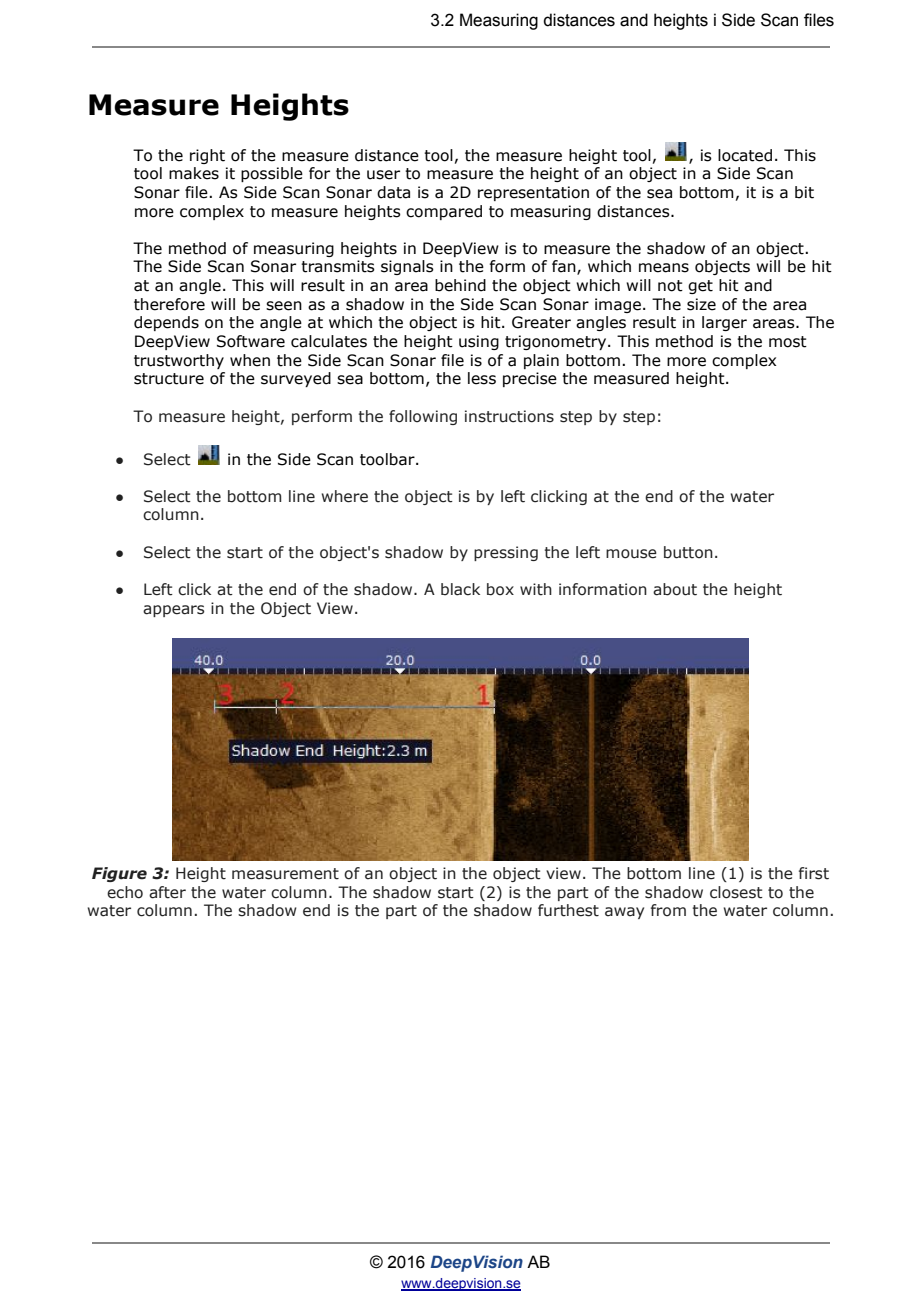 Image resolution: width=924 pixels, height=1309 pixels. Describe the element at coordinates (194, 173) in the page. I see `makes` at that location.
